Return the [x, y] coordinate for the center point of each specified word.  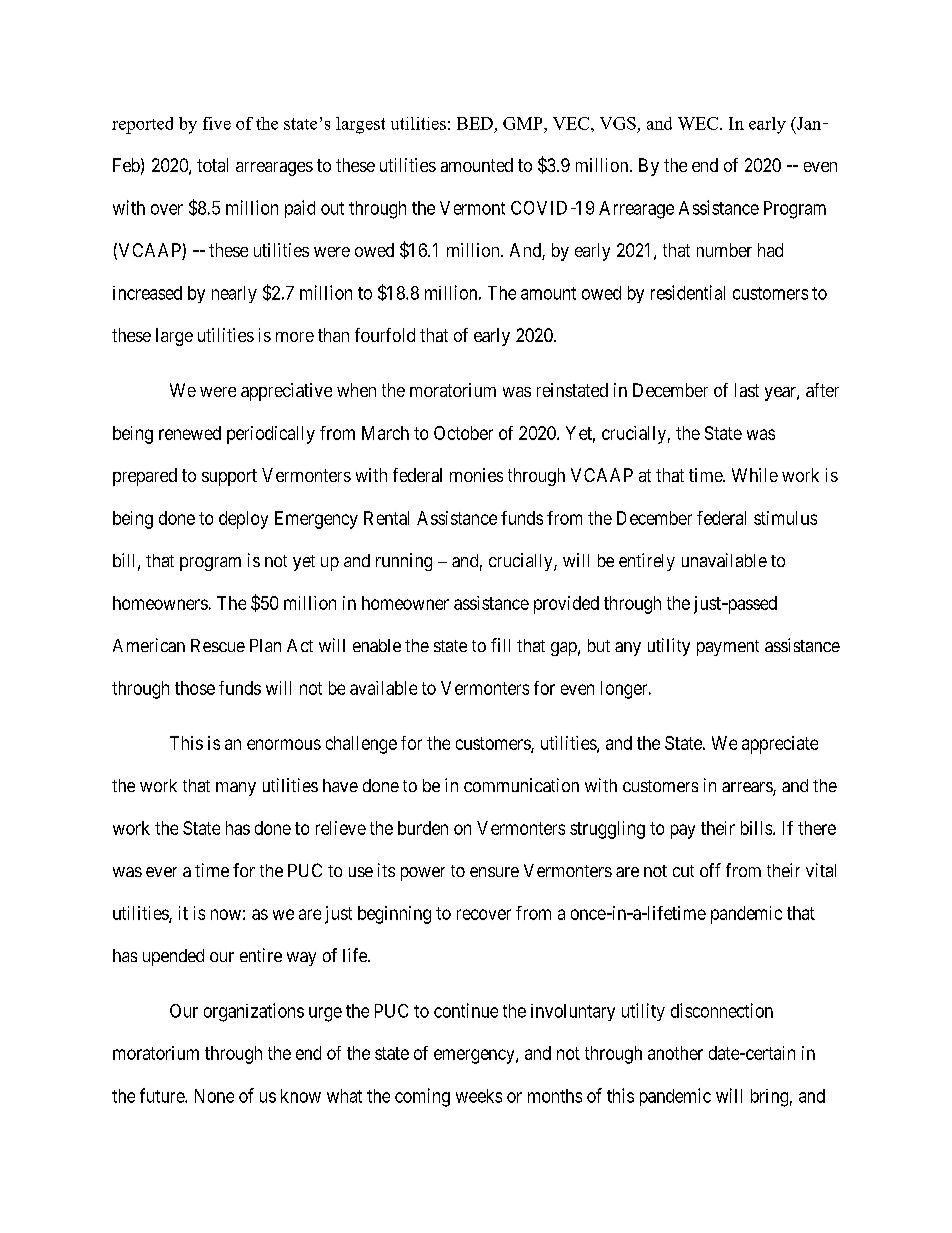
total [212, 165]
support [229, 477]
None [214, 1096]
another [675, 1053]
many [236, 789]
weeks [479, 1096]
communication [521, 785]
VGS [618, 123]
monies [476, 475]
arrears [748, 788]
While [755, 475]
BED [475, 123]
